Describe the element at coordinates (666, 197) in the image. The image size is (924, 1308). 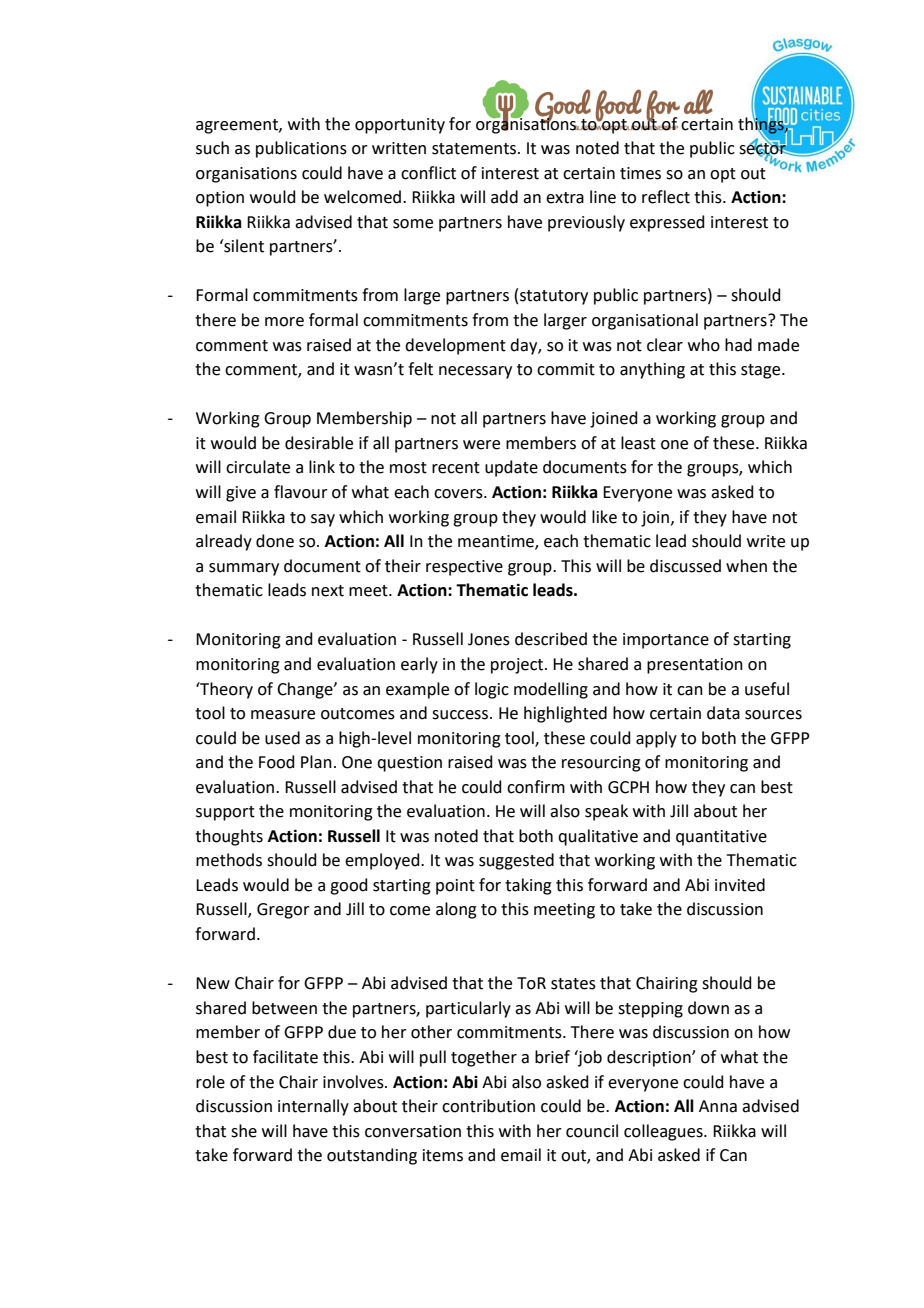
I see `reflect` at that location.
